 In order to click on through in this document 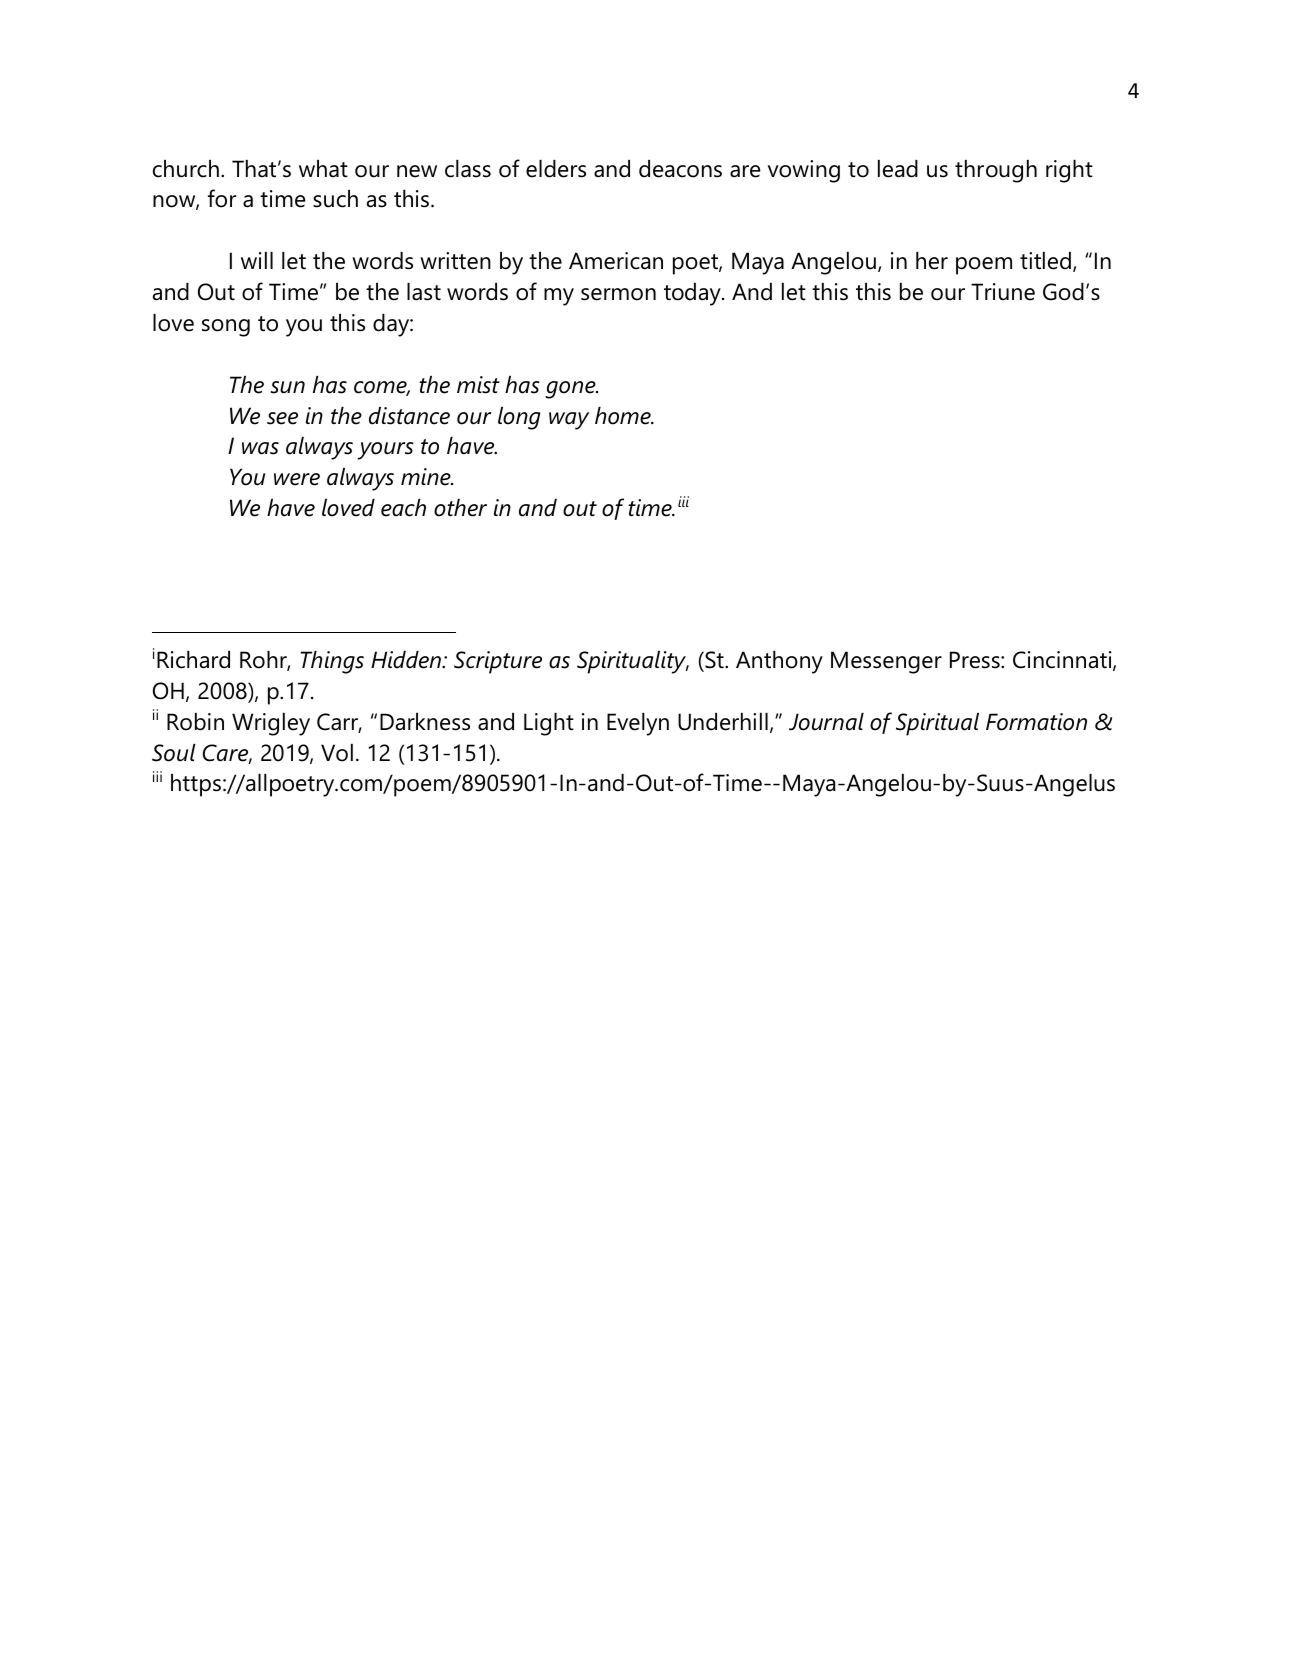, I will do `click(996, 171)`.
